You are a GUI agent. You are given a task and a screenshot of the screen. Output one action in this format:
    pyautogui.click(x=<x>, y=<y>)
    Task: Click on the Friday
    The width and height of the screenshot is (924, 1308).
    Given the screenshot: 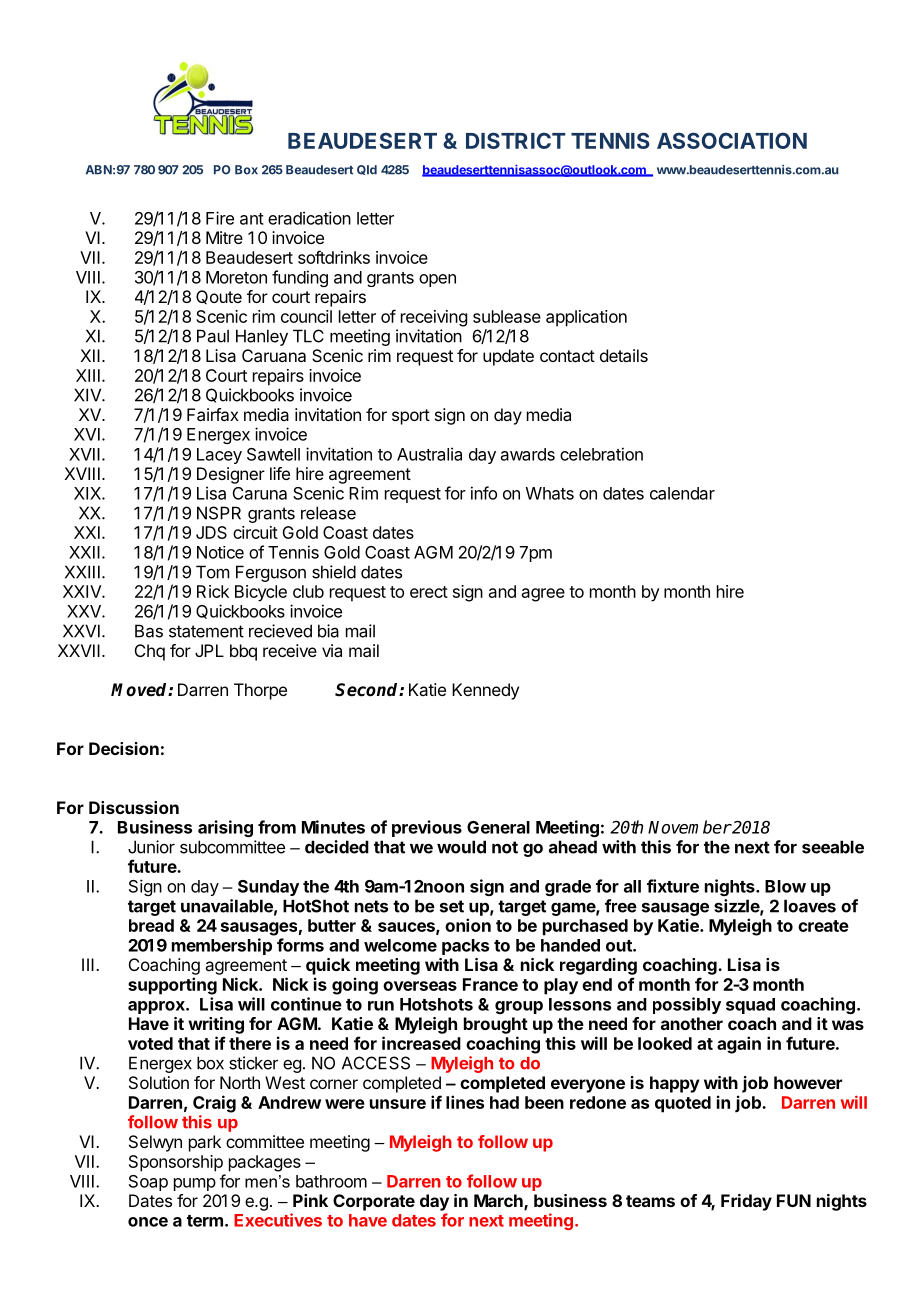 What is the action you would take?
    pyautogui.click(x=746, y=1202)
